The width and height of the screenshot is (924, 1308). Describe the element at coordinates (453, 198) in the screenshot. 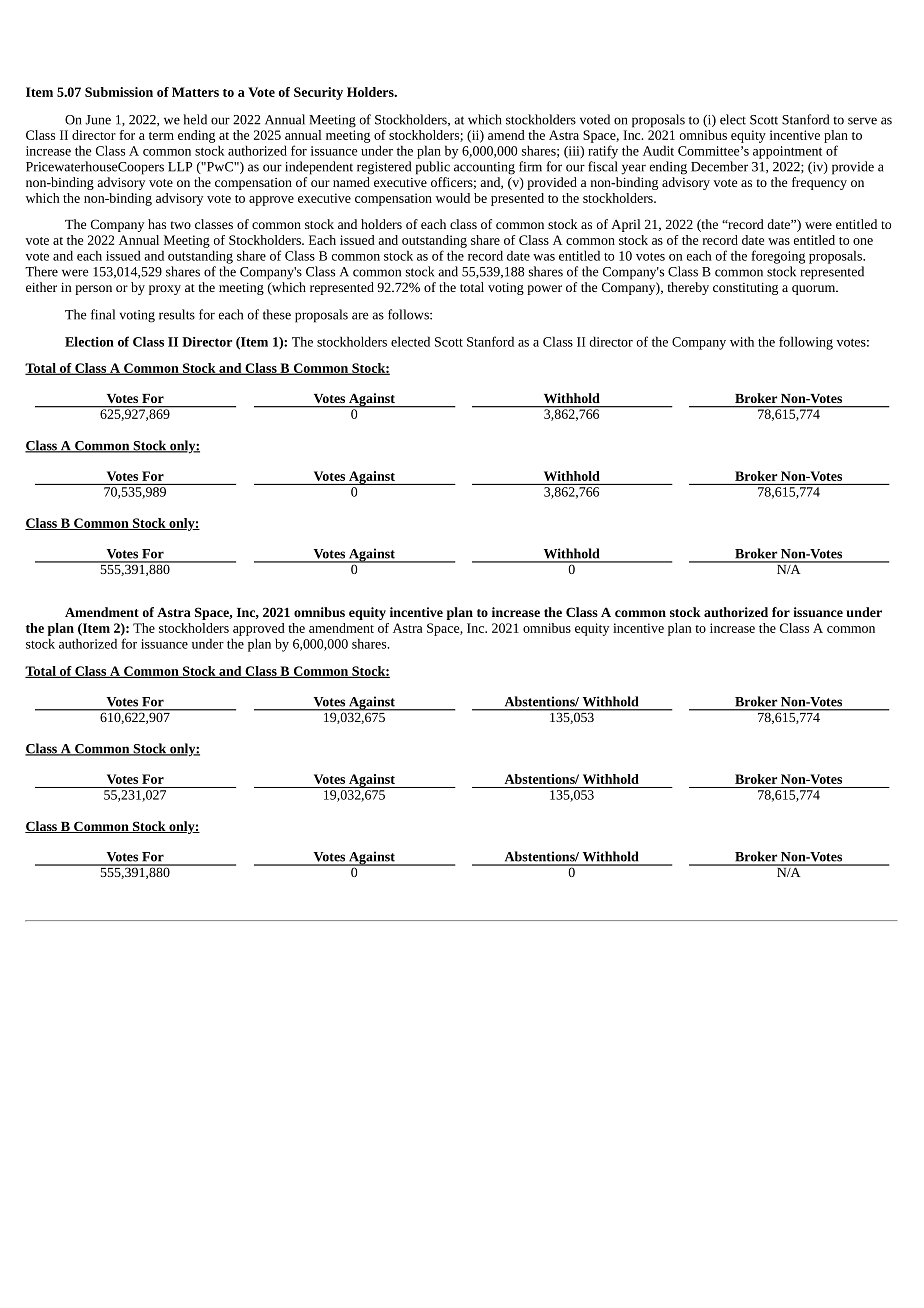

I see `would` at that location.
